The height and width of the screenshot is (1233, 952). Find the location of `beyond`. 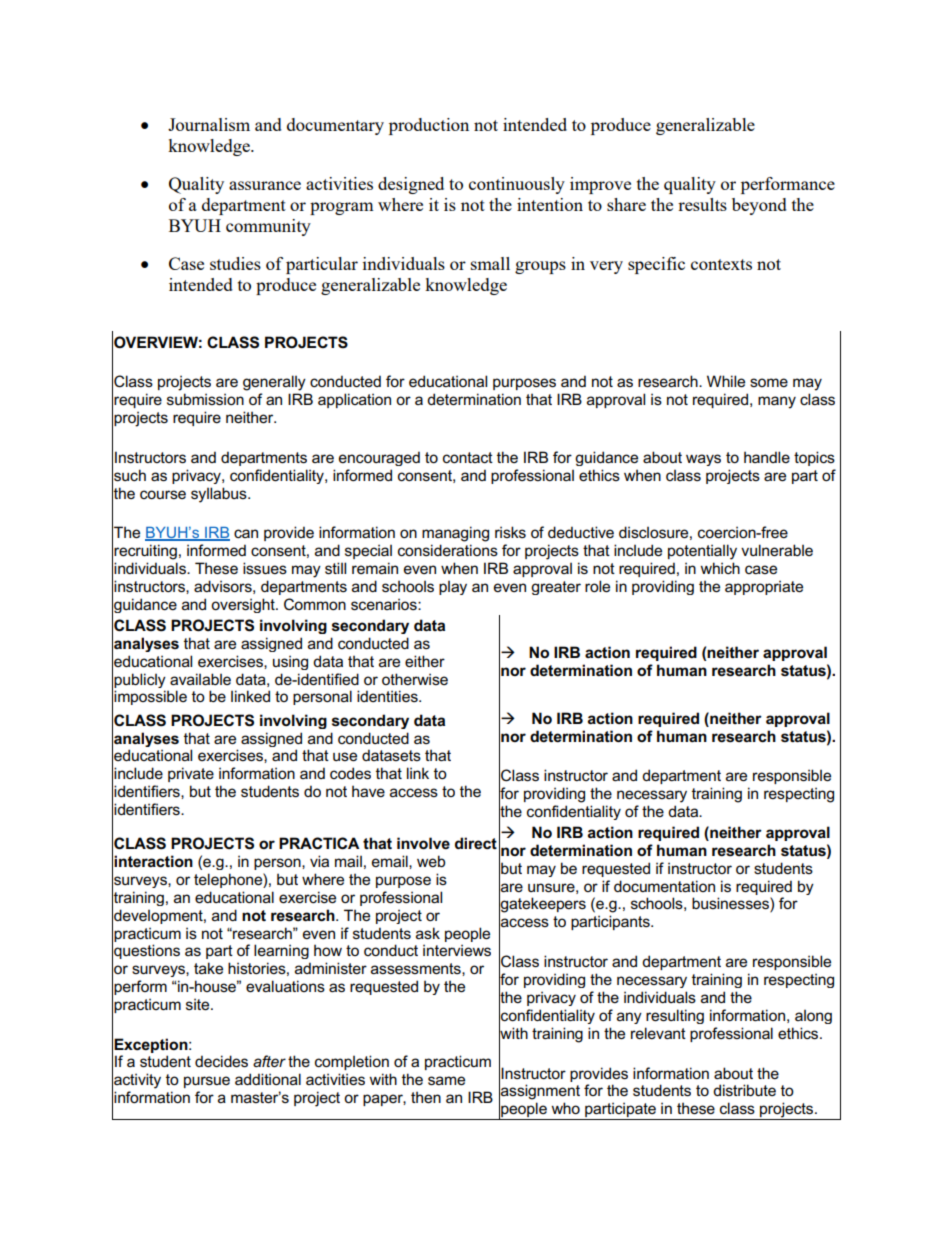

beyond is located at coordinates (759, 206).
